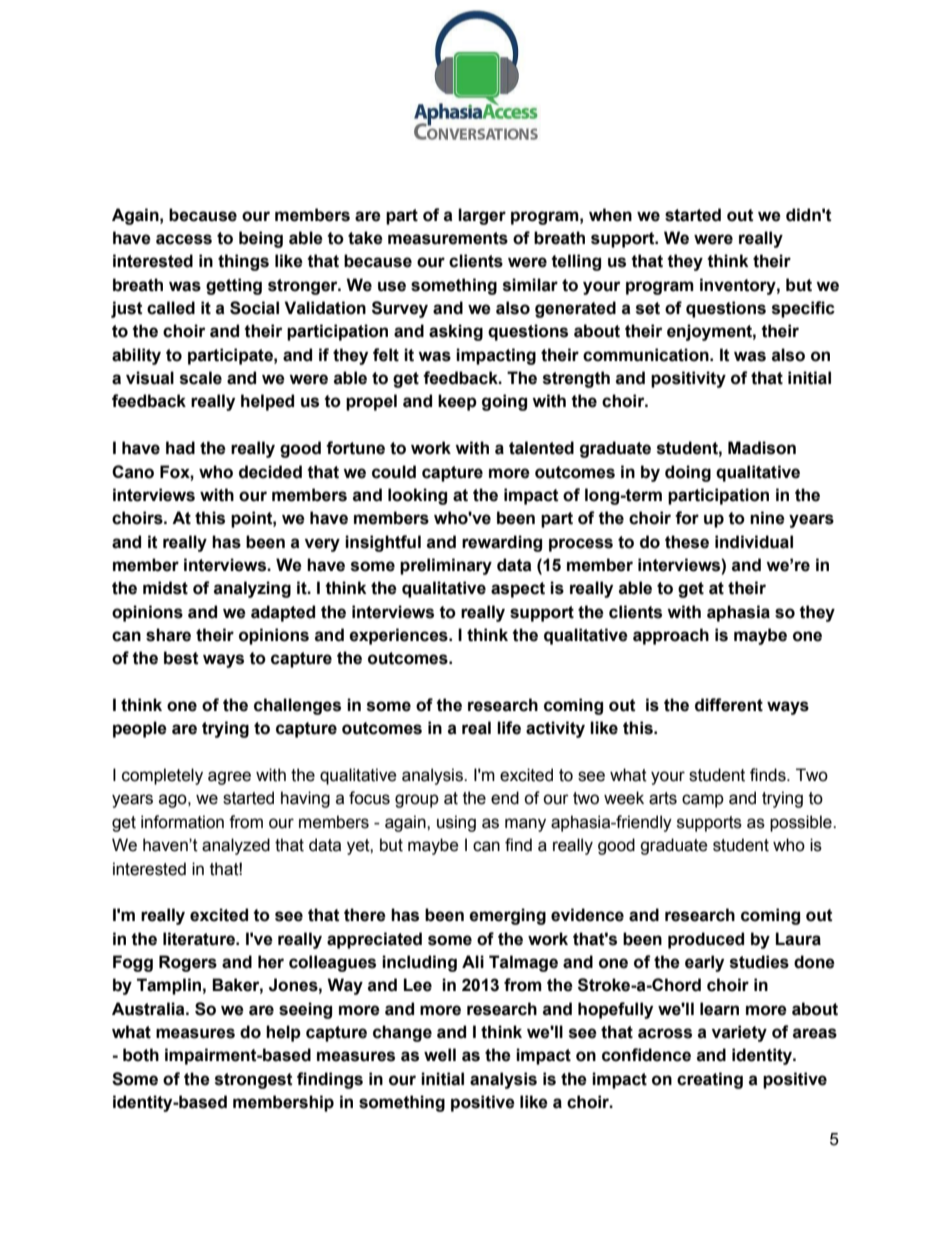 This screenshot has height=1233, width=952. What do you see at coordinates (254, 1081) in the screenshot?
I see `strongest` at bounding box center [254, 1081].
